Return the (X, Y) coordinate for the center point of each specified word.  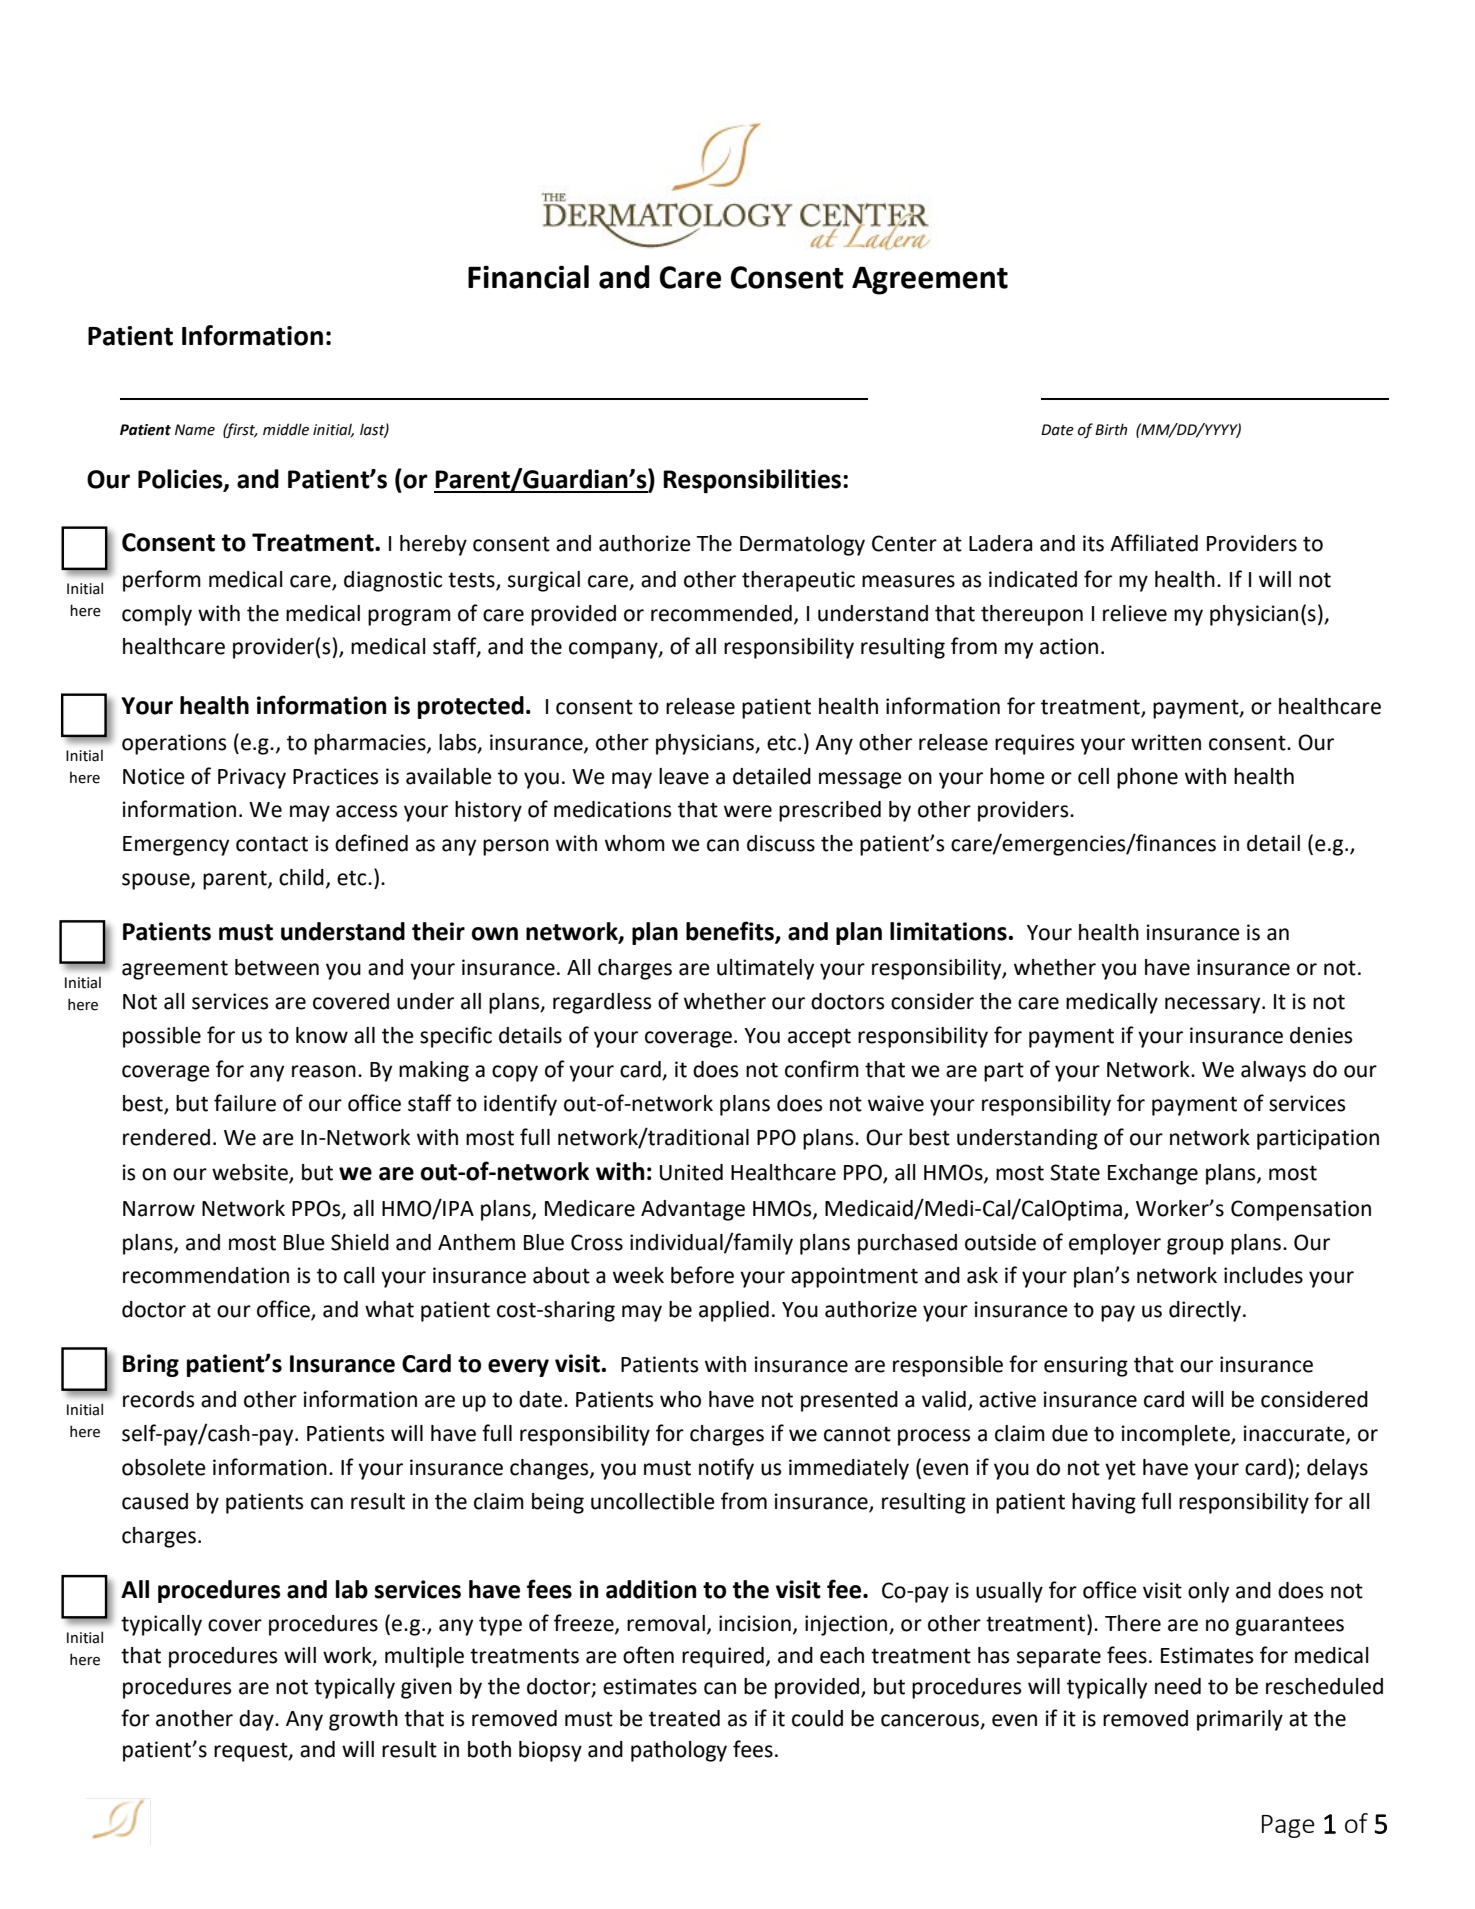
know (322, 1035)
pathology (679, 1751)
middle (286, 429)
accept (819, 1038)
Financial (528, 277)
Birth (1111, 429)
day (257, 1720)
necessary (1214, 1005)
